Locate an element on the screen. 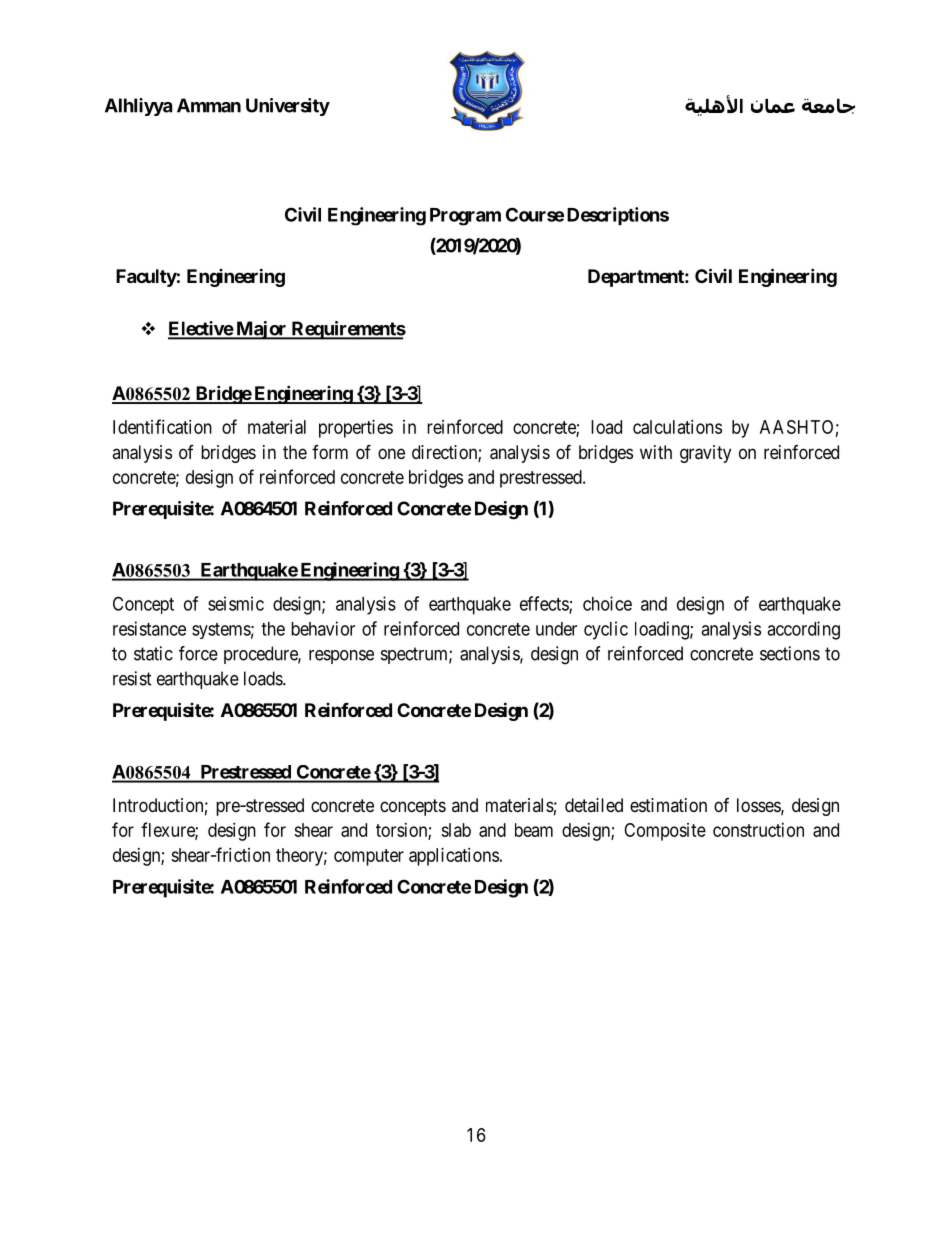  University is located at coordinates (288, 107).
